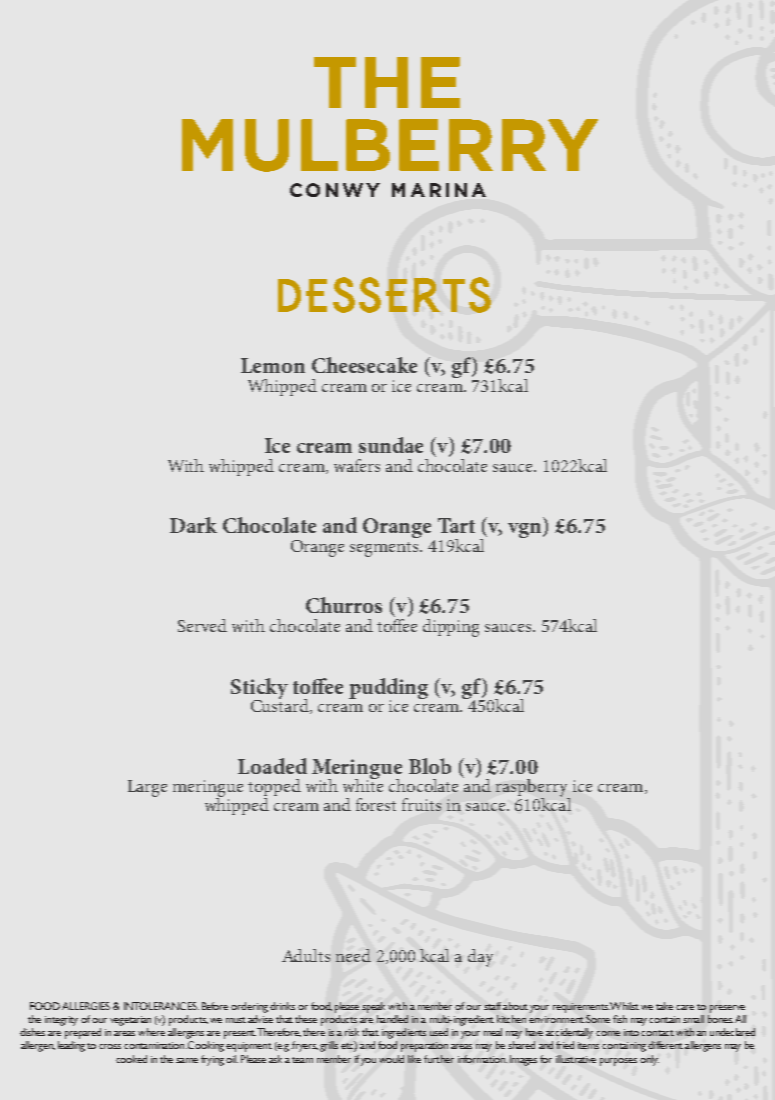 The image size is (775, 1100). What do you see at coordinates (202, 625) in the screenshot?
I see `Served` at bounding box center [202, 625].
